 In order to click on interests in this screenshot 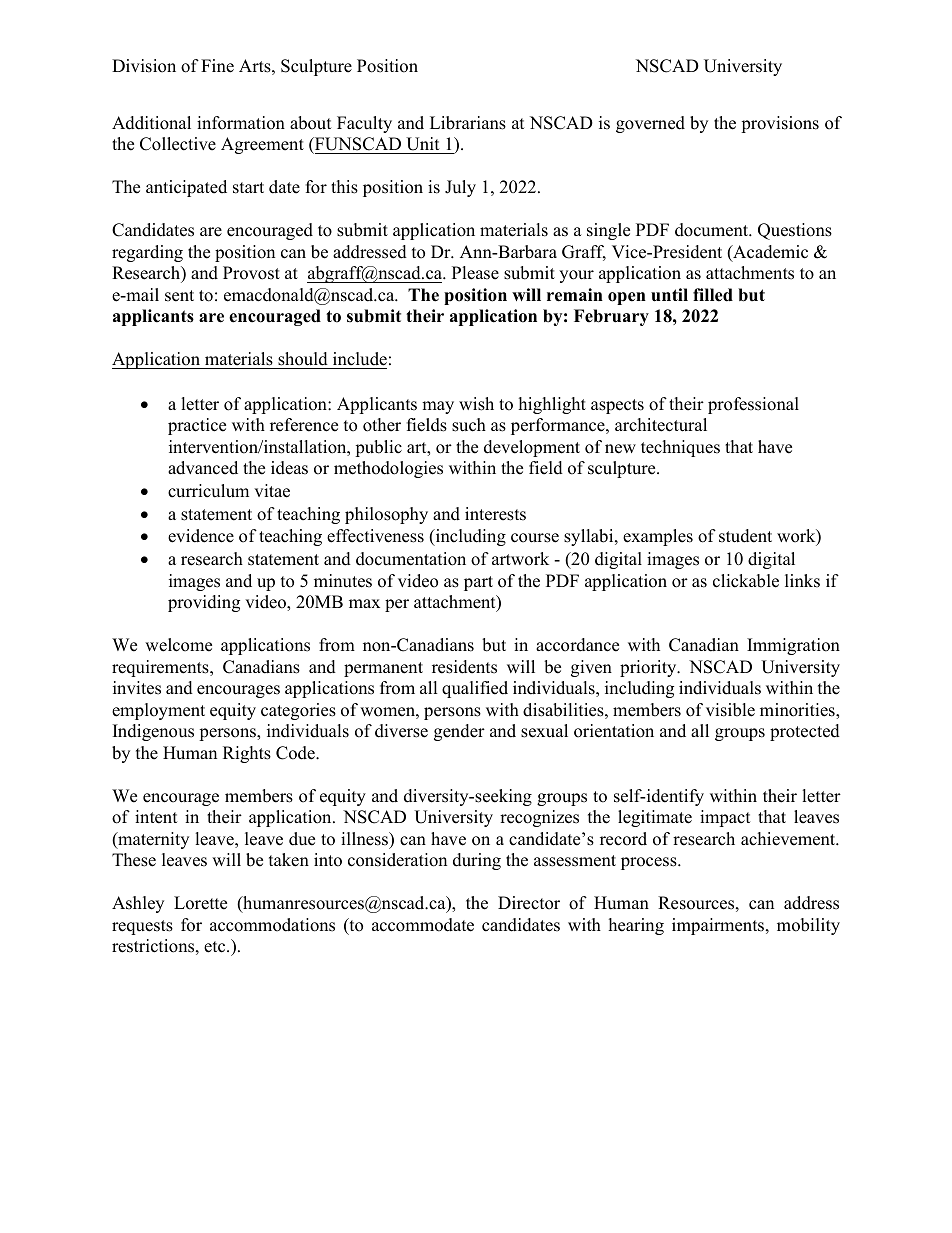, I will do `click(495, 514)`.
